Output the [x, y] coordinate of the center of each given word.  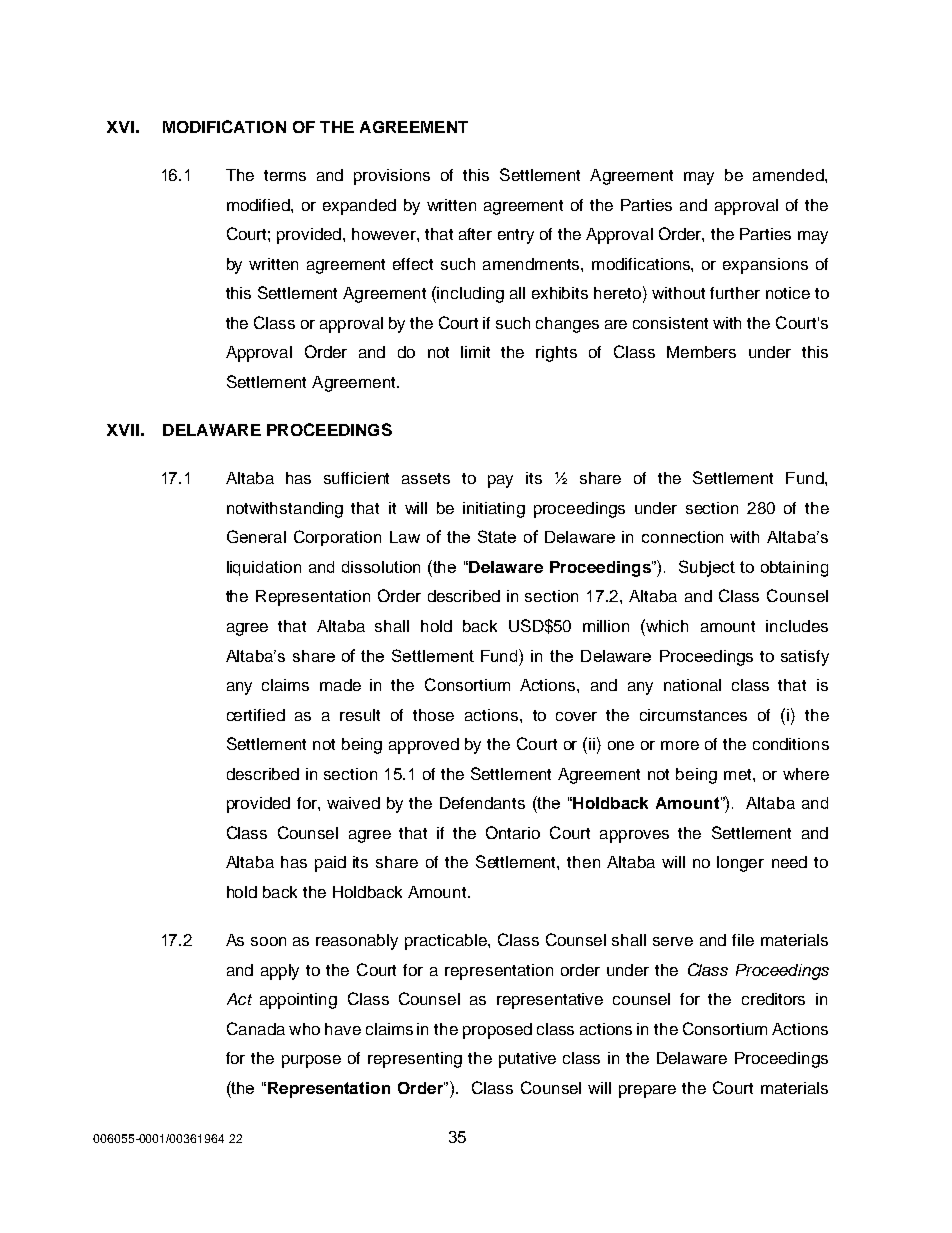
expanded [359, 207]
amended [789, 175]
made [340, 685]
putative [527, 1060]
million [606, 626]
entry [516, 236]
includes [797, 626]
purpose [311, 1061]
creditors [773, 999]
